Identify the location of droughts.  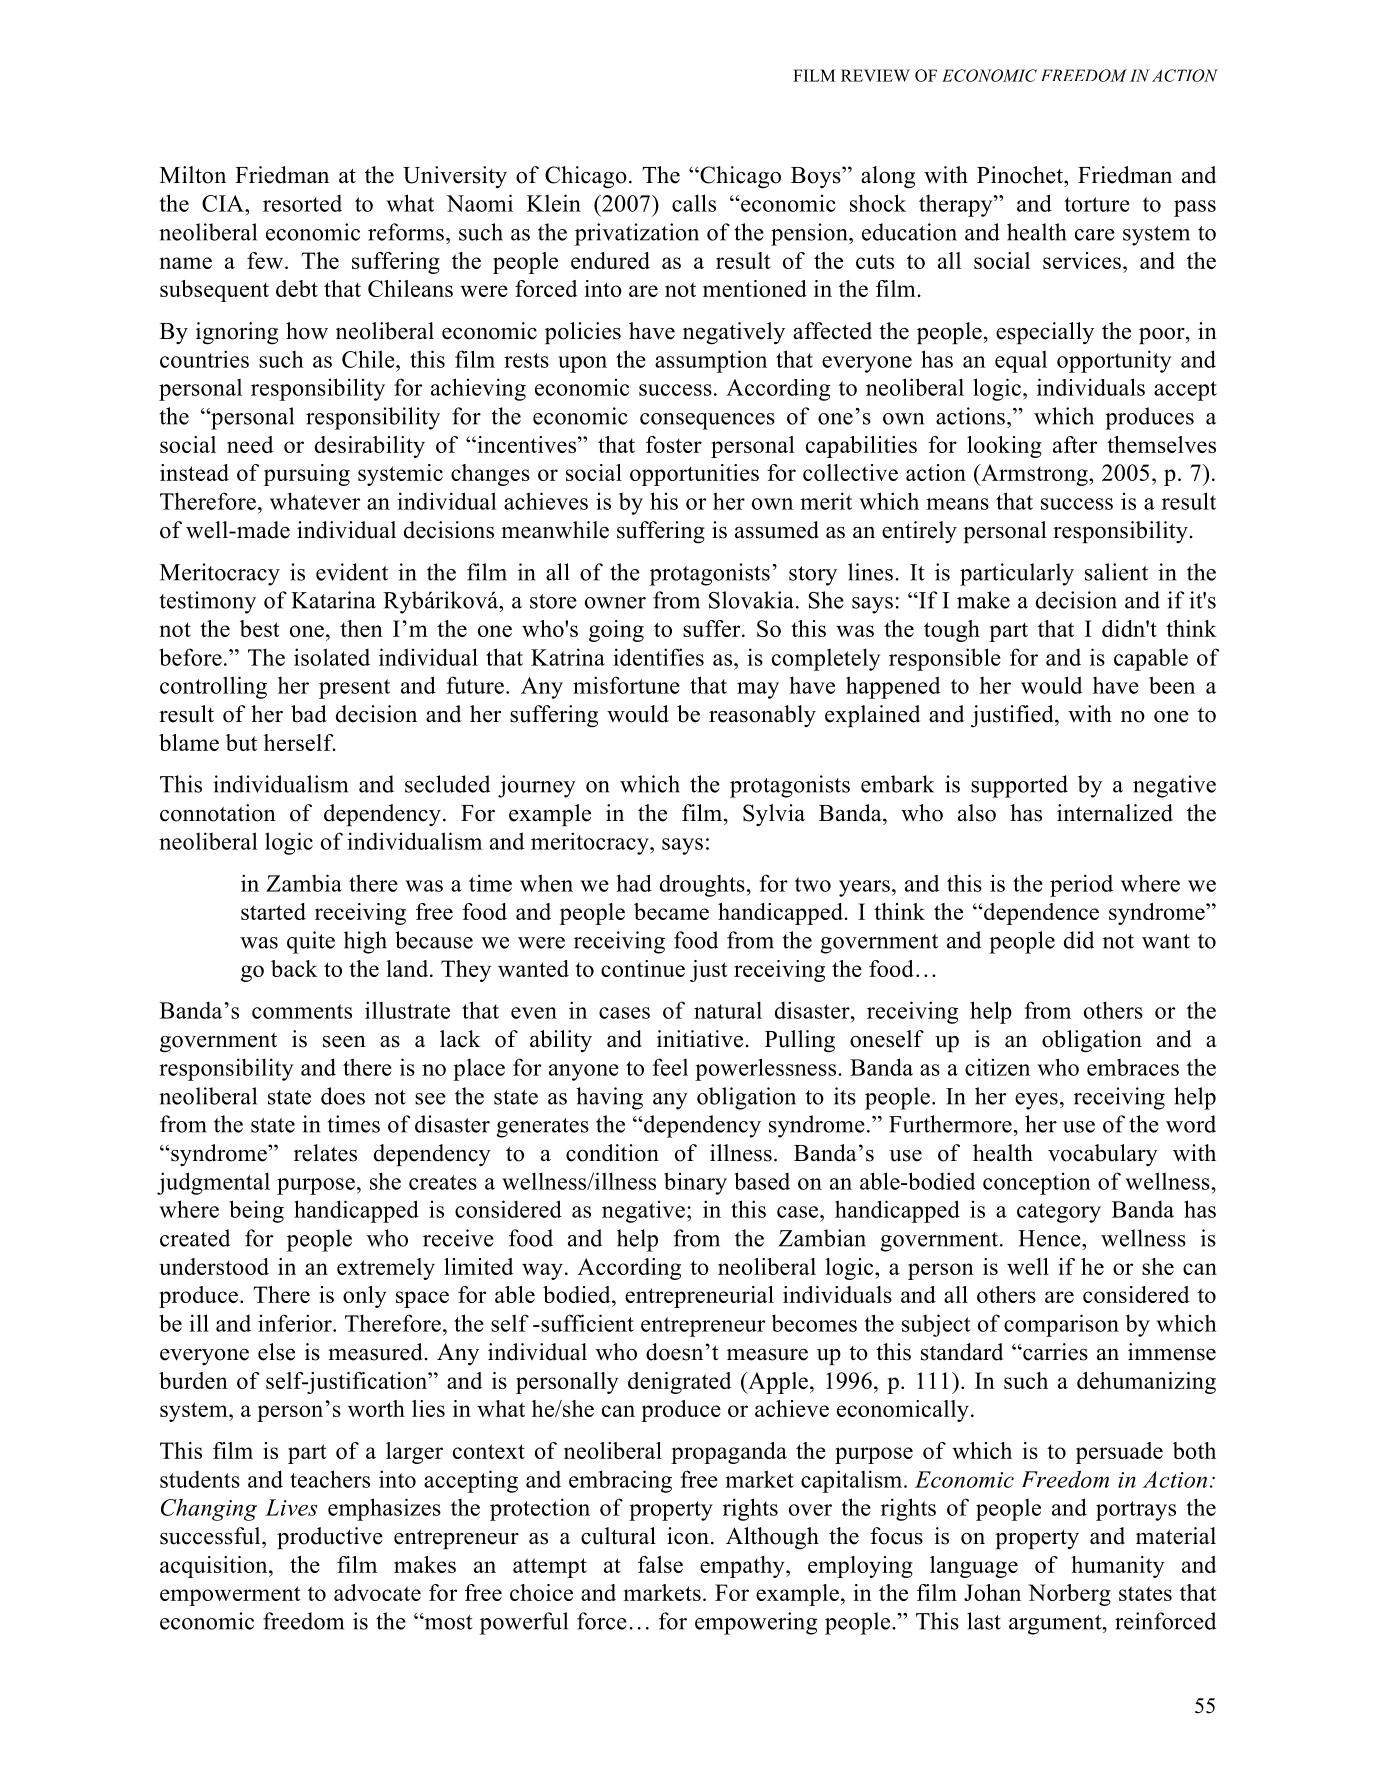
(702, 885).
